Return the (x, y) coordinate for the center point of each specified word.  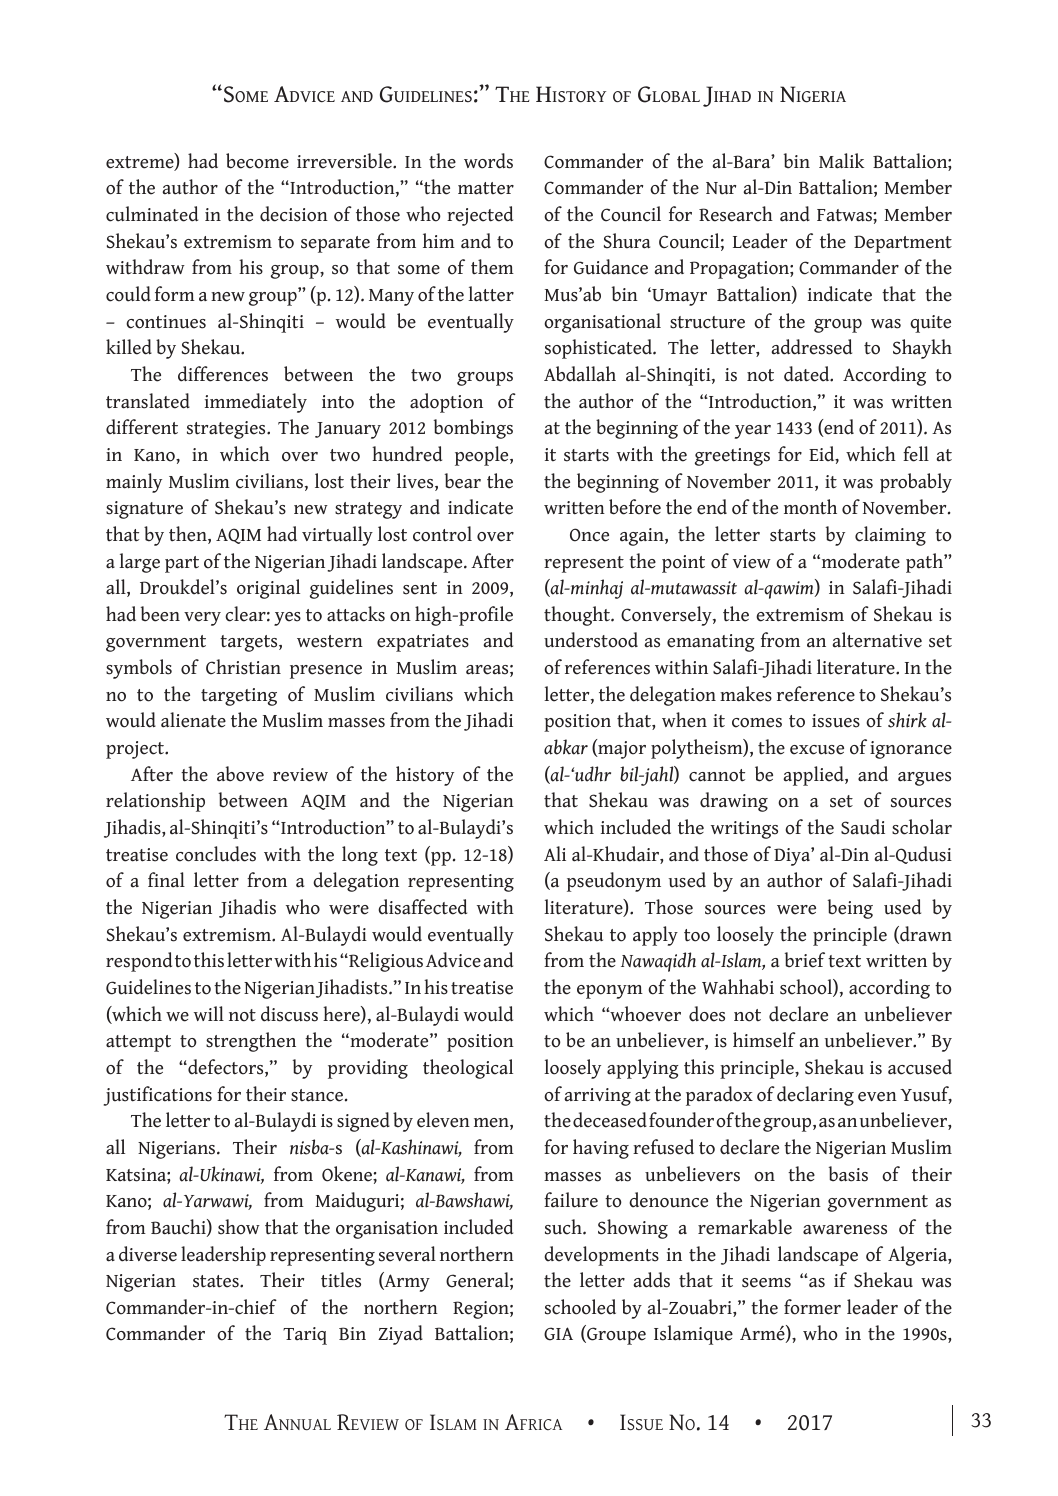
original (268, 589)
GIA (558, 1334)
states (217, 1281)
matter (486, 188)
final (166, 880)
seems (766, 1283)
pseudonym (614, 882)
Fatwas (845, 215)
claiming (890, 536)
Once (589, 535)
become (257, 161)
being (850, 909)
